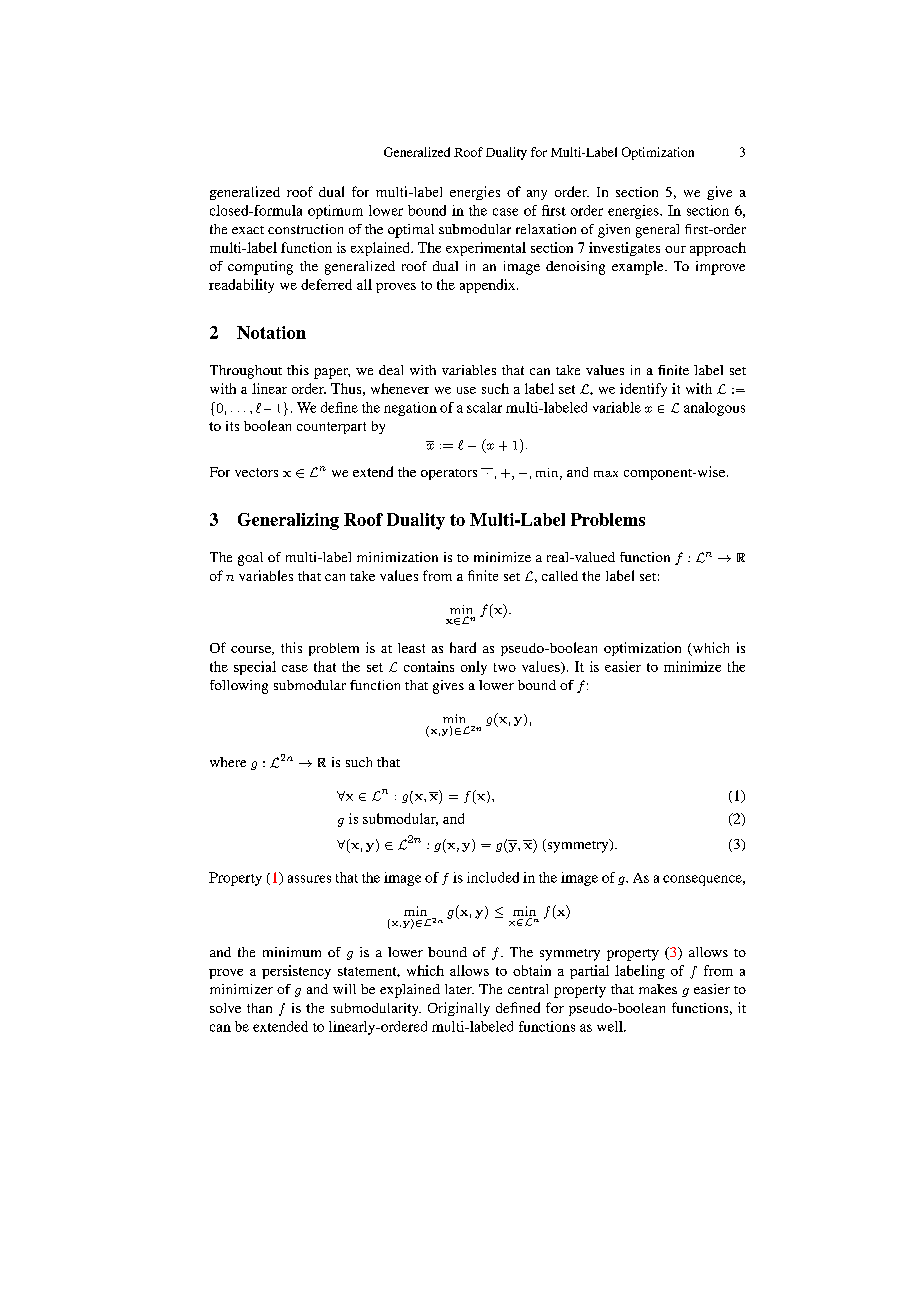  Describe the element at coordinates (624, 249) in the screenshot. I see `investigates` at that location.
